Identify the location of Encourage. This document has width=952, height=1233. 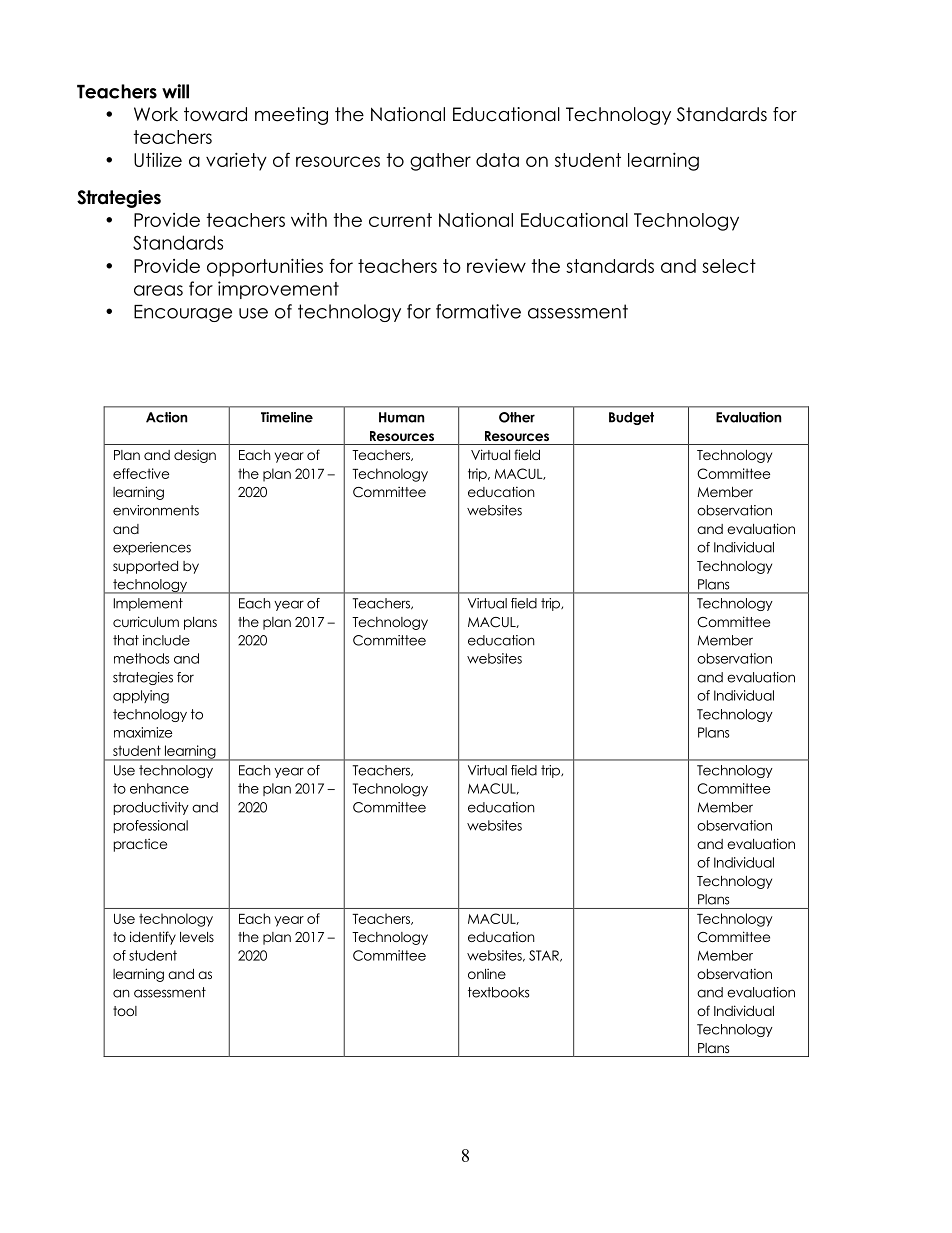
(183, 313).
